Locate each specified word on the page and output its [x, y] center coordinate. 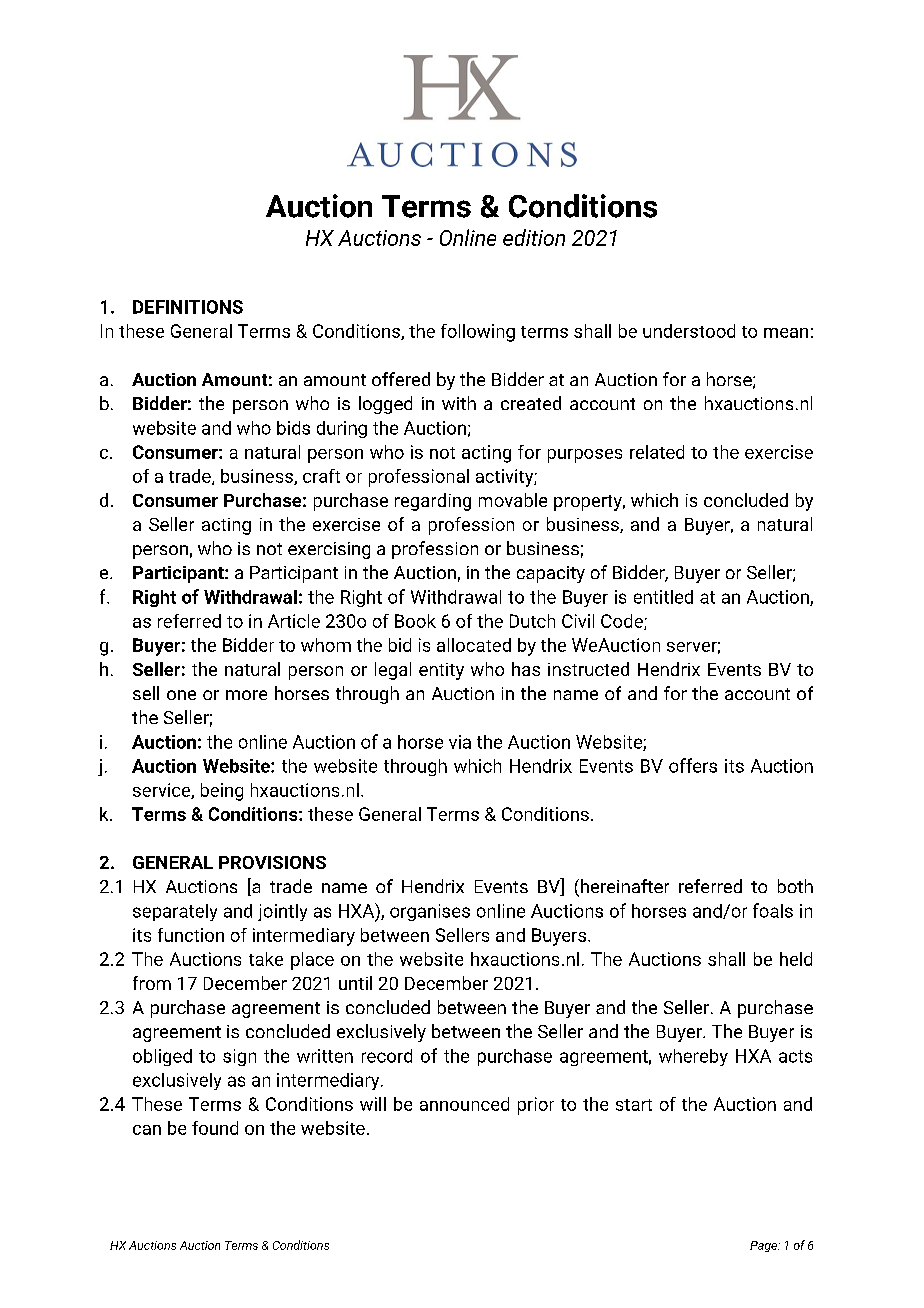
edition [534, 237]
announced [464, 1104]
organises [430, 912]
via [460, 742]
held [796, 959]
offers [693, 765]
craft [321, 476]
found [215, 1128]
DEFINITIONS [188, 307]
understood [689, 331]
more [246, 695]
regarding [433, 502]
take [266, 959]
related [657, 452]
